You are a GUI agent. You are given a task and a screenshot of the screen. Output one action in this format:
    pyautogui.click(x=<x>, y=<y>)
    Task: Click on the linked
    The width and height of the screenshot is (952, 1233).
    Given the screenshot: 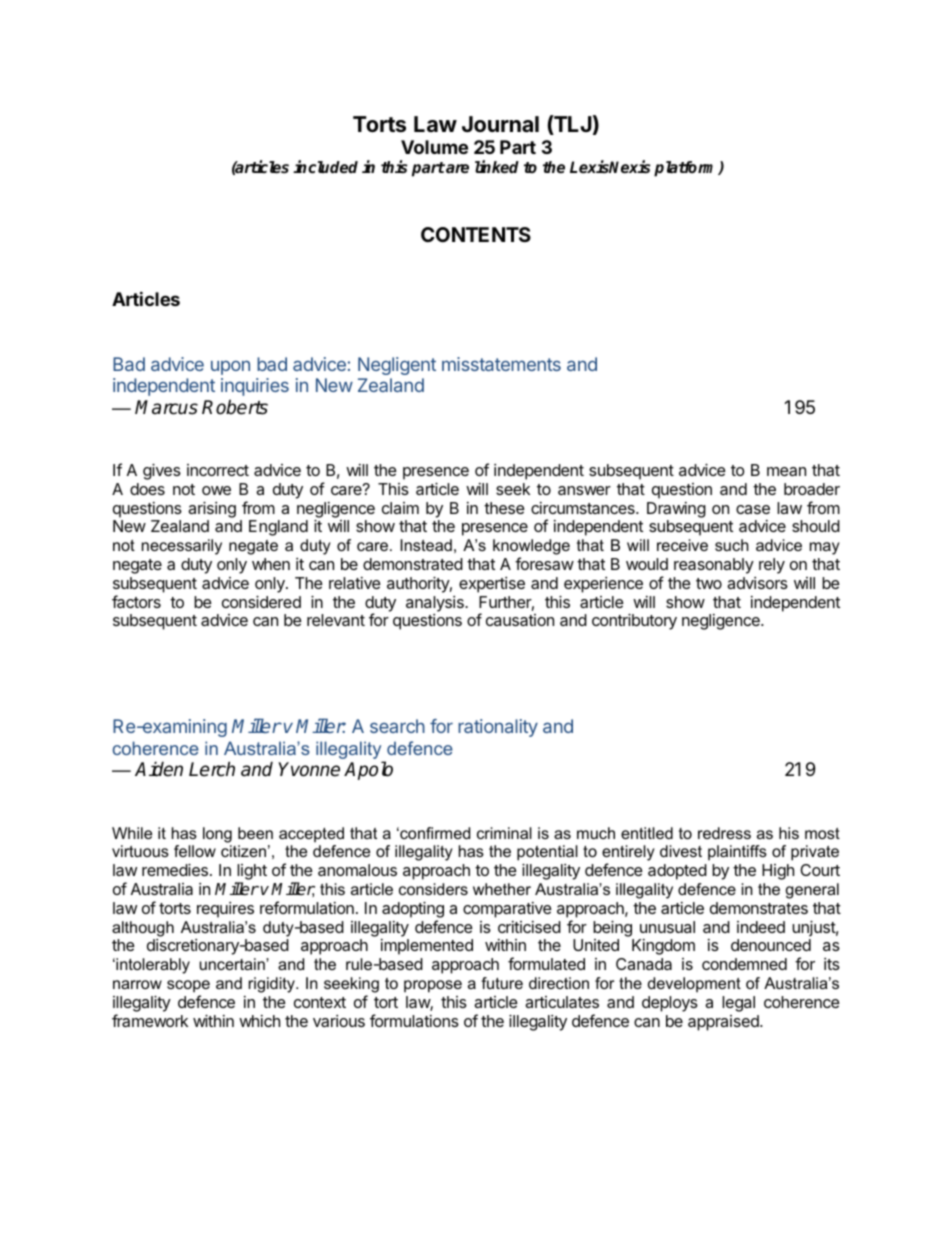 What is the action you would take?
    pyautogui.click(x=497, y=167)
